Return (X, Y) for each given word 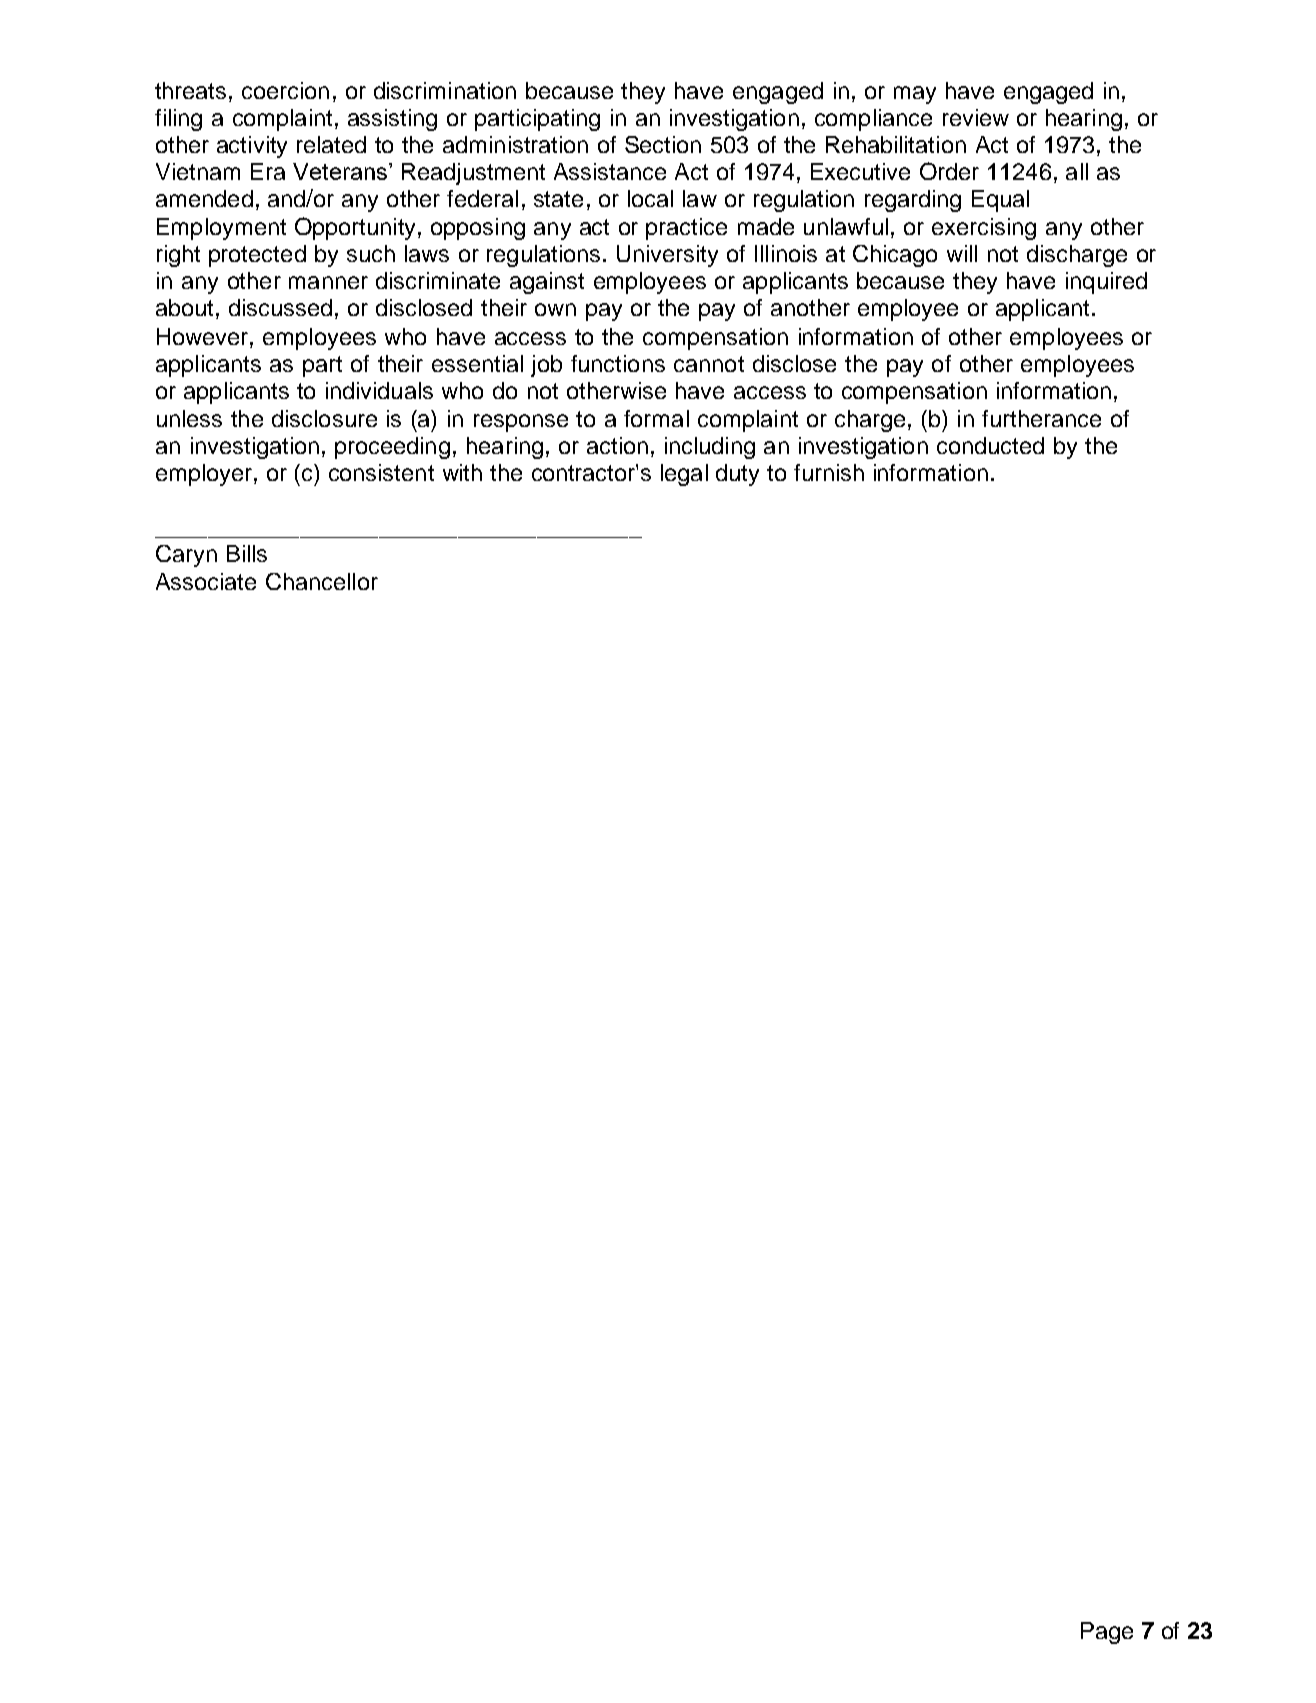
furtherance (1041, 418)
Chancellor (322, 581)
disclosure (324, 418)
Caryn (186, 556)
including (710, 448)
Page (1107, 1633)
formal (656, 418)
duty (737, 475)
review (976, 117)
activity (252, 147)
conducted (990, 445)
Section (663, 144)
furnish (829, 472)
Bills (247, 553)
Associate (206, 581)
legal (684, 475)
